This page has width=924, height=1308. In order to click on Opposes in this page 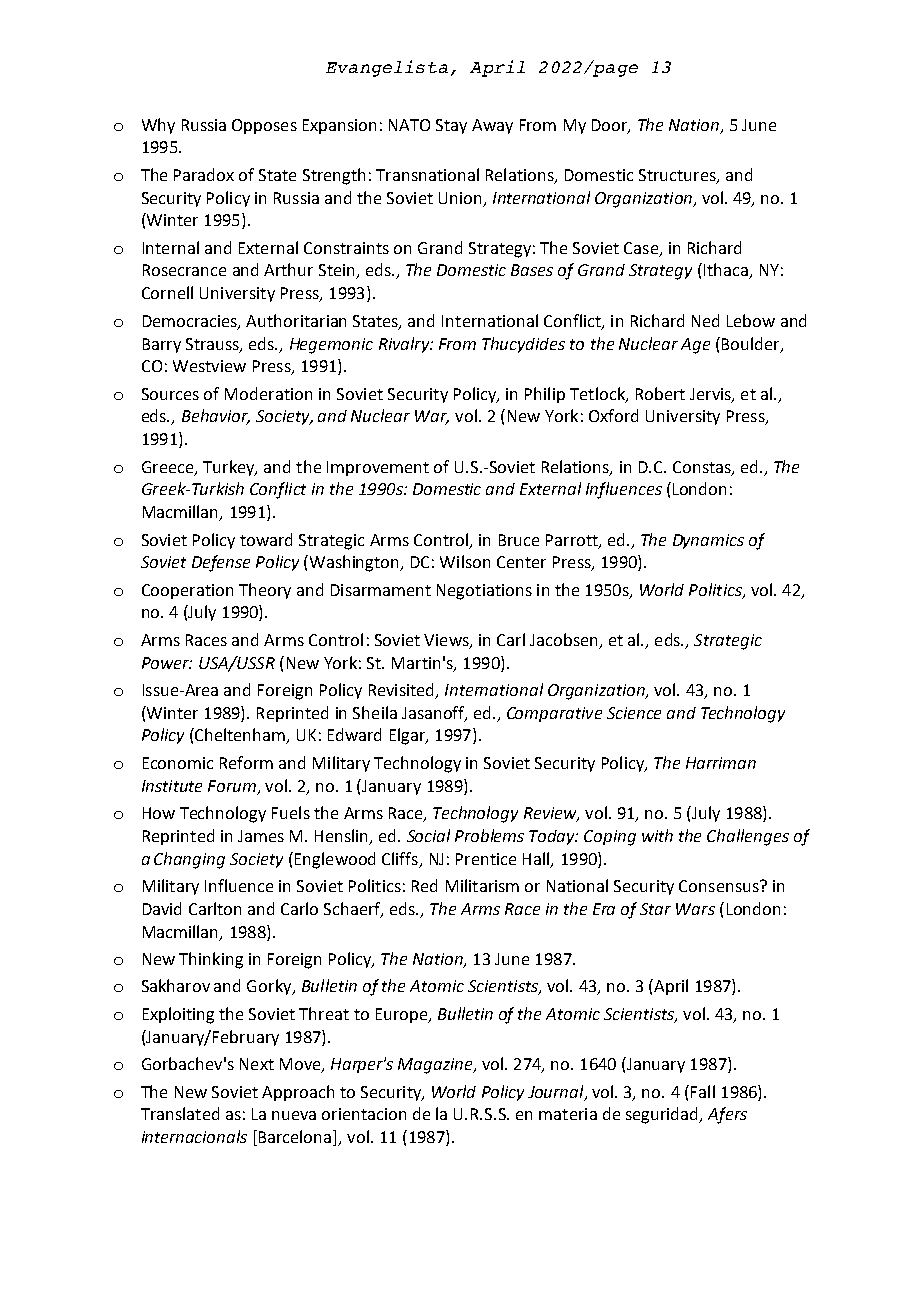, I will do `click(264, 126)`.
